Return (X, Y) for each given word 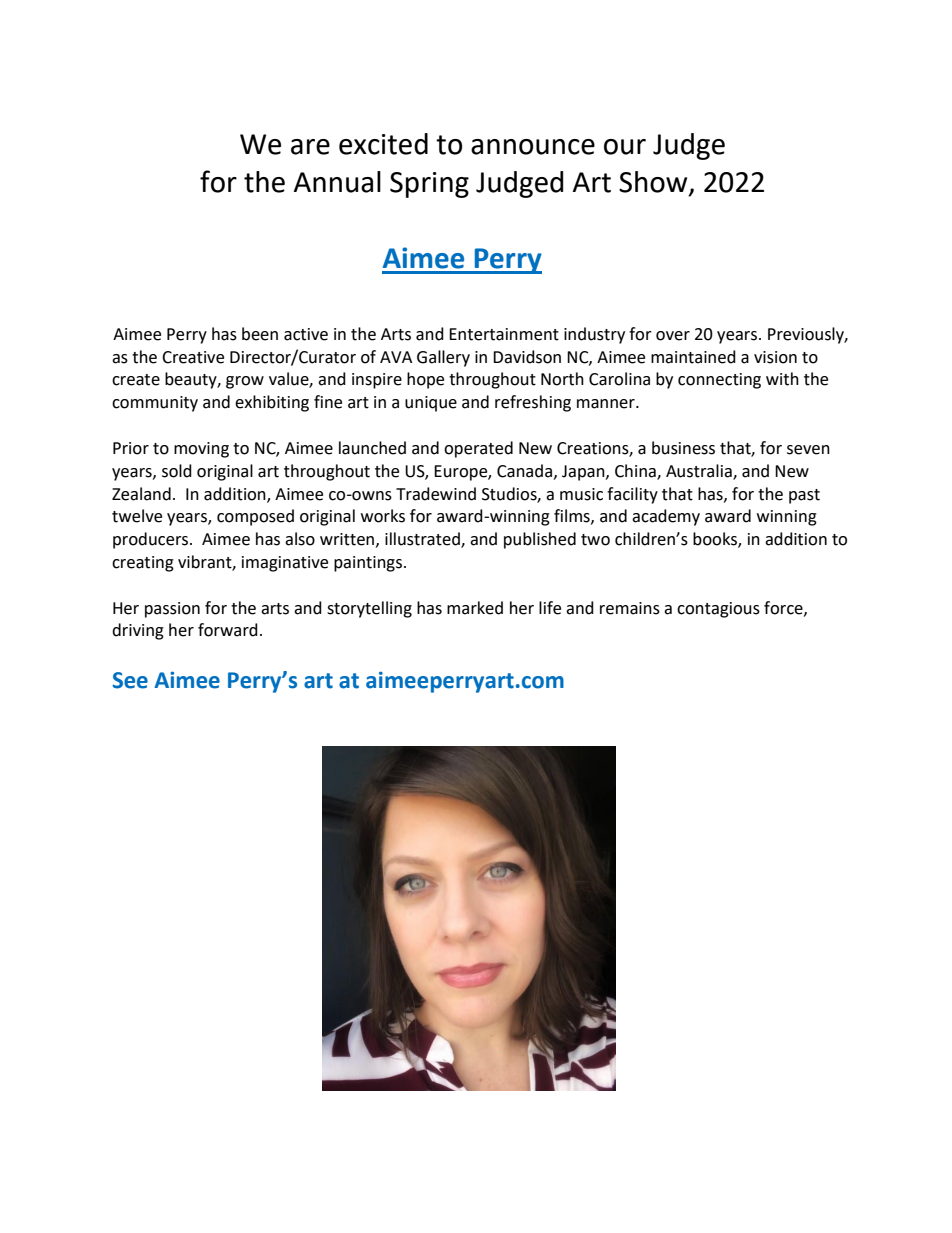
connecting (719, 381)
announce (533, 147)
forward (228, 630)
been (260, 334)
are (310, 147)
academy (666, 517)
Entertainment (504, 334)
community (155, 404)
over (673, 336)
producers (152, 540)
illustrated (423, 540)
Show (654, 183)
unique (431, 404)
